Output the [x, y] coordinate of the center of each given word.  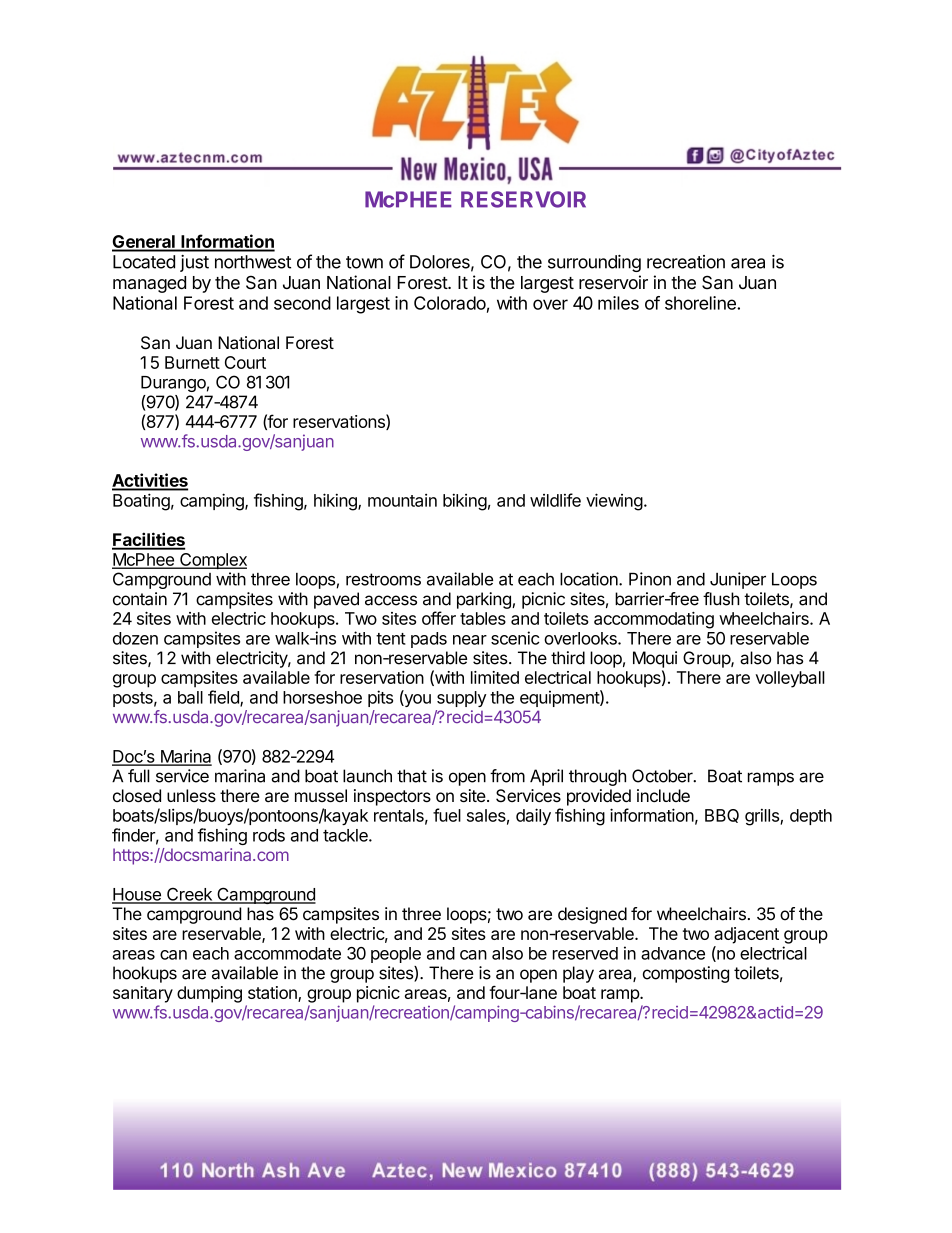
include [663, 795]
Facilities [148, 540]
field [224, 698]
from [507, 776]
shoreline [701, 303]
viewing [614, 502]
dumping [209, 994]
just [194, 263]
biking [465, 502]
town [364, 262]
